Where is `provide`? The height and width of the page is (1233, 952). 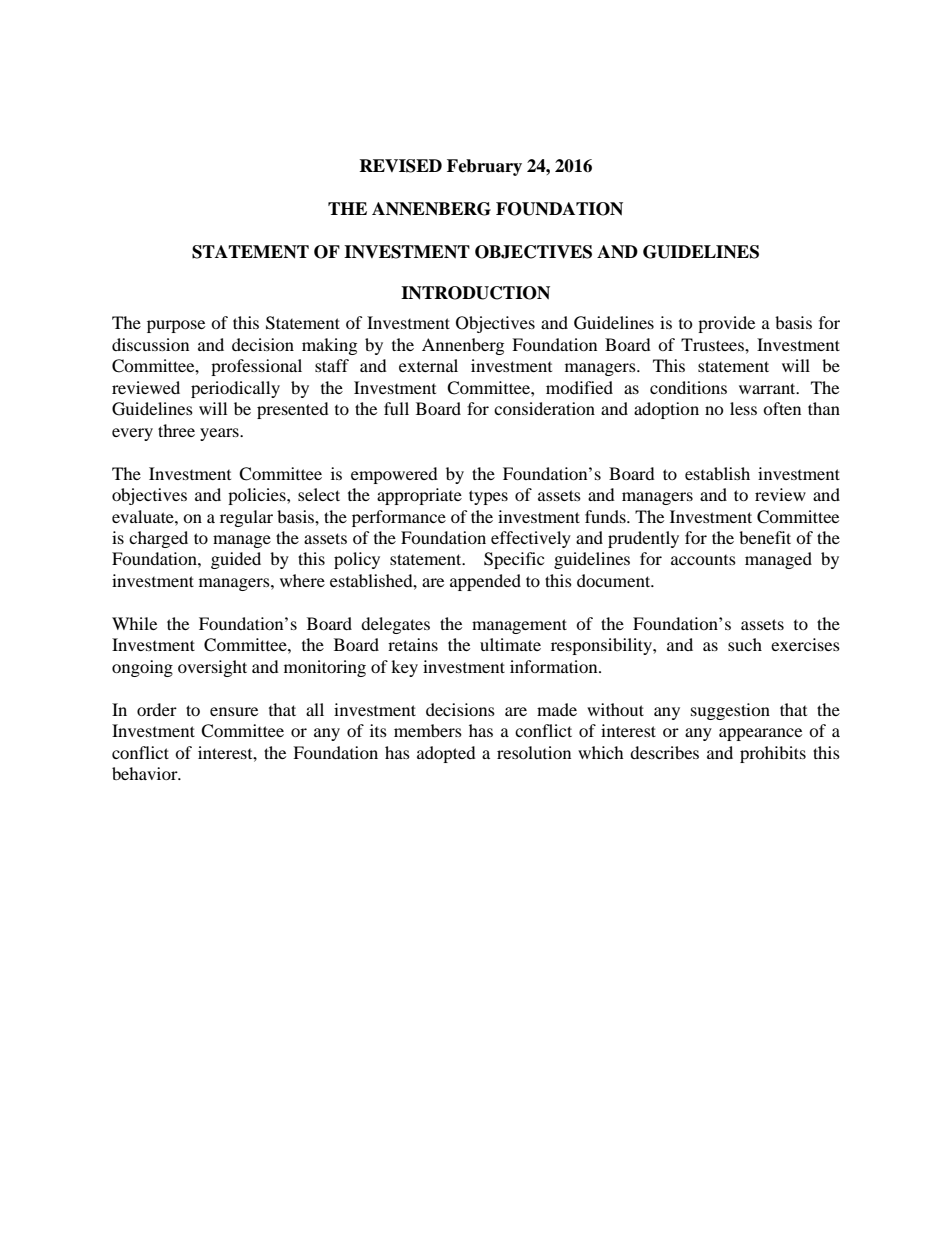
provide is located at coordinates (726, 324).
